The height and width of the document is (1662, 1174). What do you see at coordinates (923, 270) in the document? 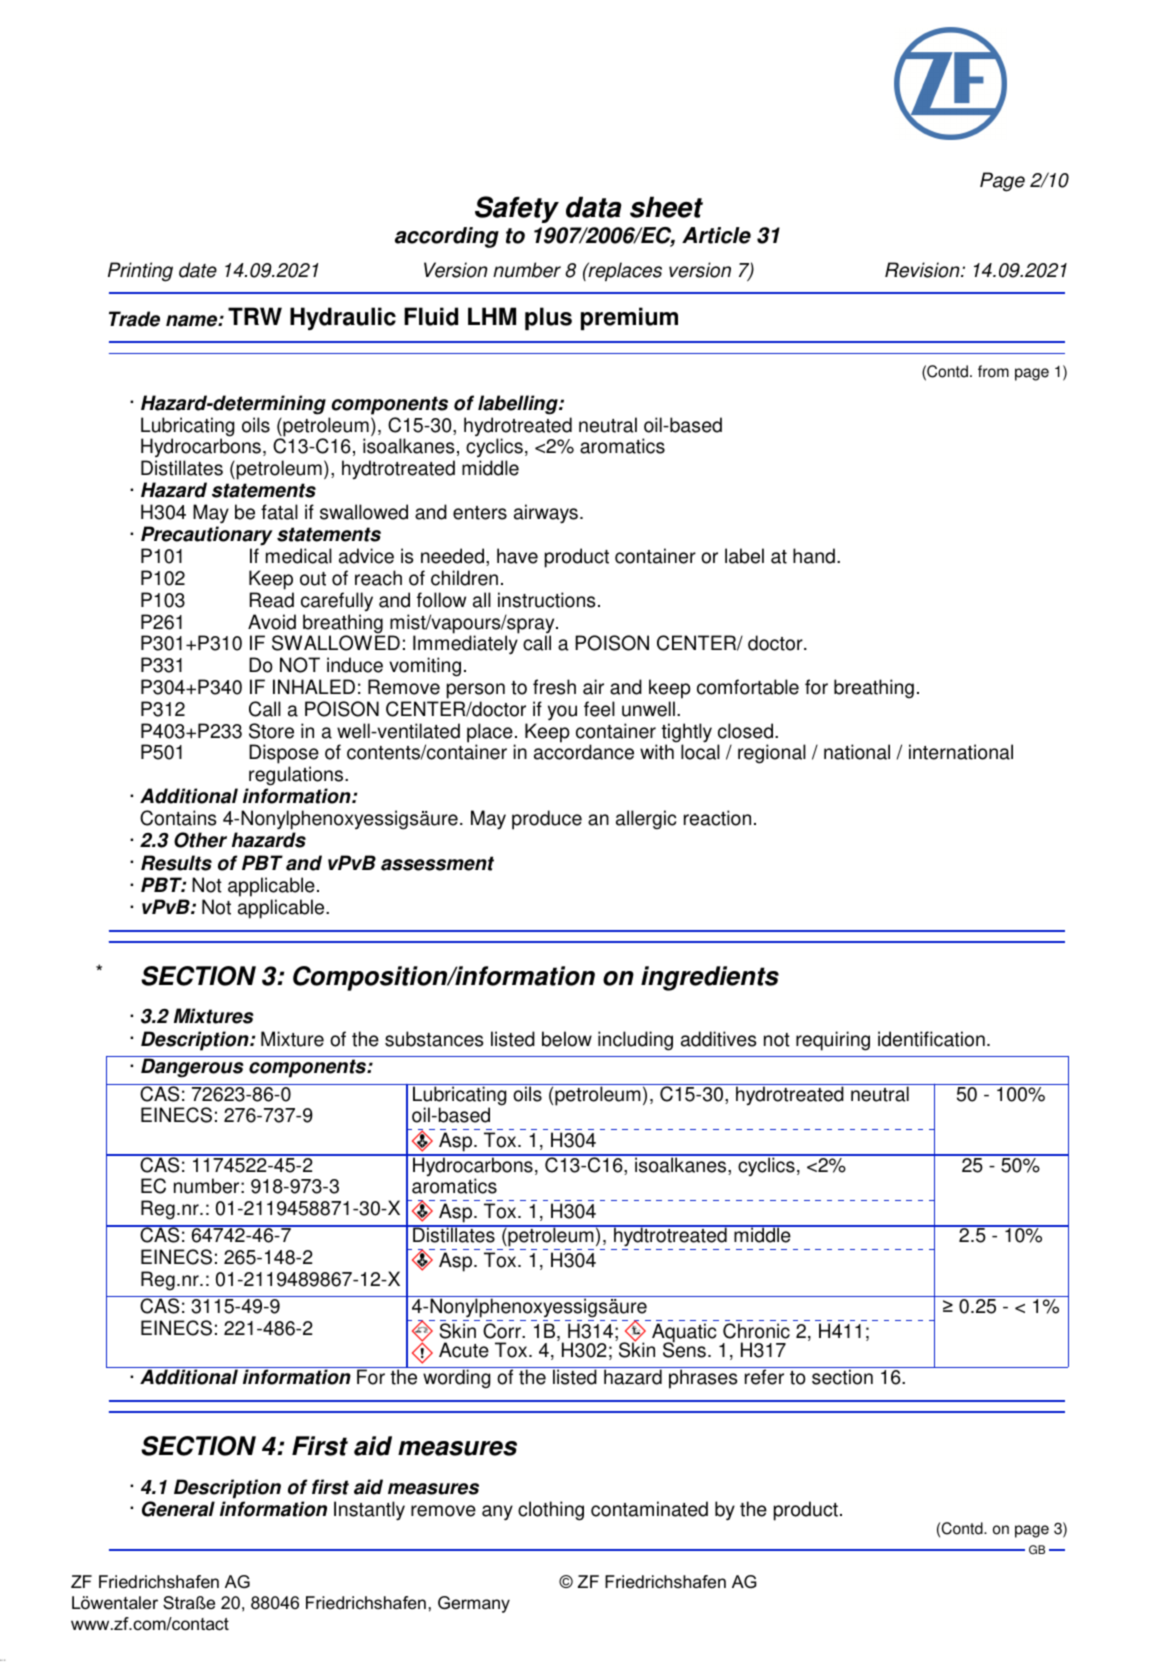
I see `Revision` at bounding box center [923, 270].
